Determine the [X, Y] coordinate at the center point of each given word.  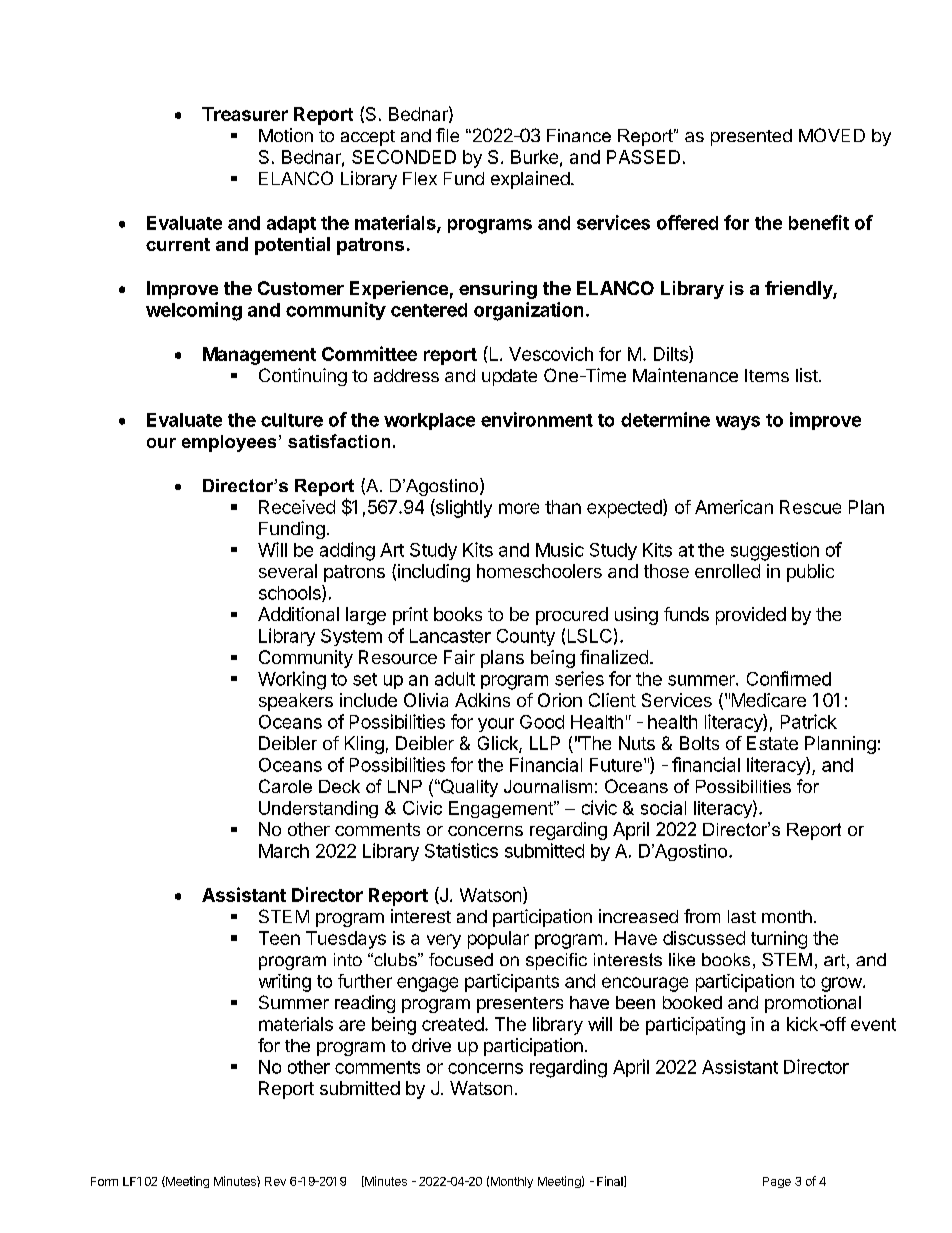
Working [292, 680]
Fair [459, 657]
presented [751, 137]
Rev [275, 1181]
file [447, 135]
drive [431, 1045]
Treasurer [245, 114]
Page [777, 1182]
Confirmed [789, 678]
